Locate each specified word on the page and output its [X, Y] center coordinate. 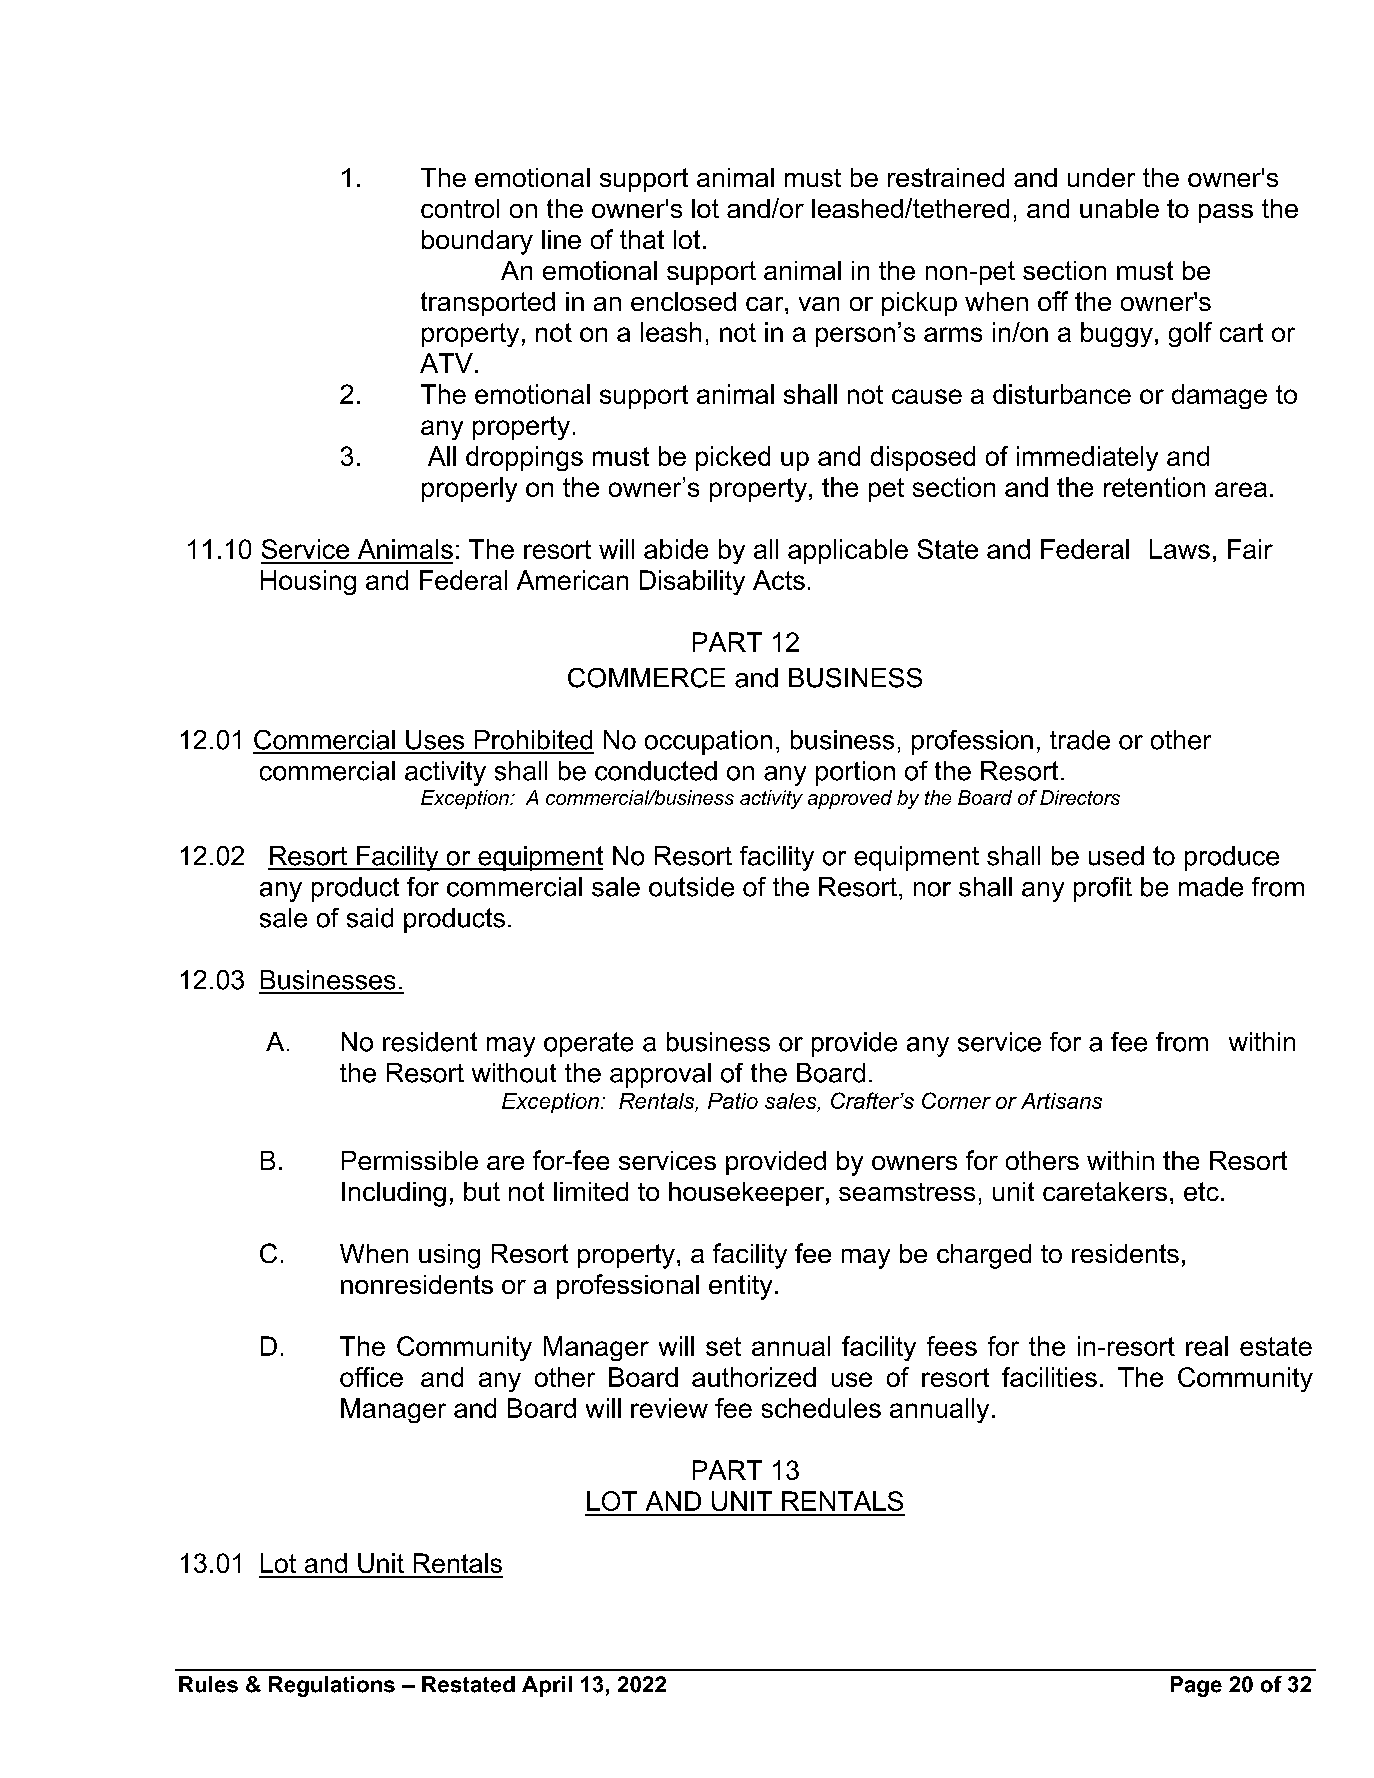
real [1207, 1346]
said [370, 918]
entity [740, 1287]
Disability [692, 582]
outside [691, 887]
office [371, 1377]
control [460, 208]
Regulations [332, 1686]
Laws [1180, 549]
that [642, 239]
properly [469, 489]
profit [1103, 889]
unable [1119, 208]
